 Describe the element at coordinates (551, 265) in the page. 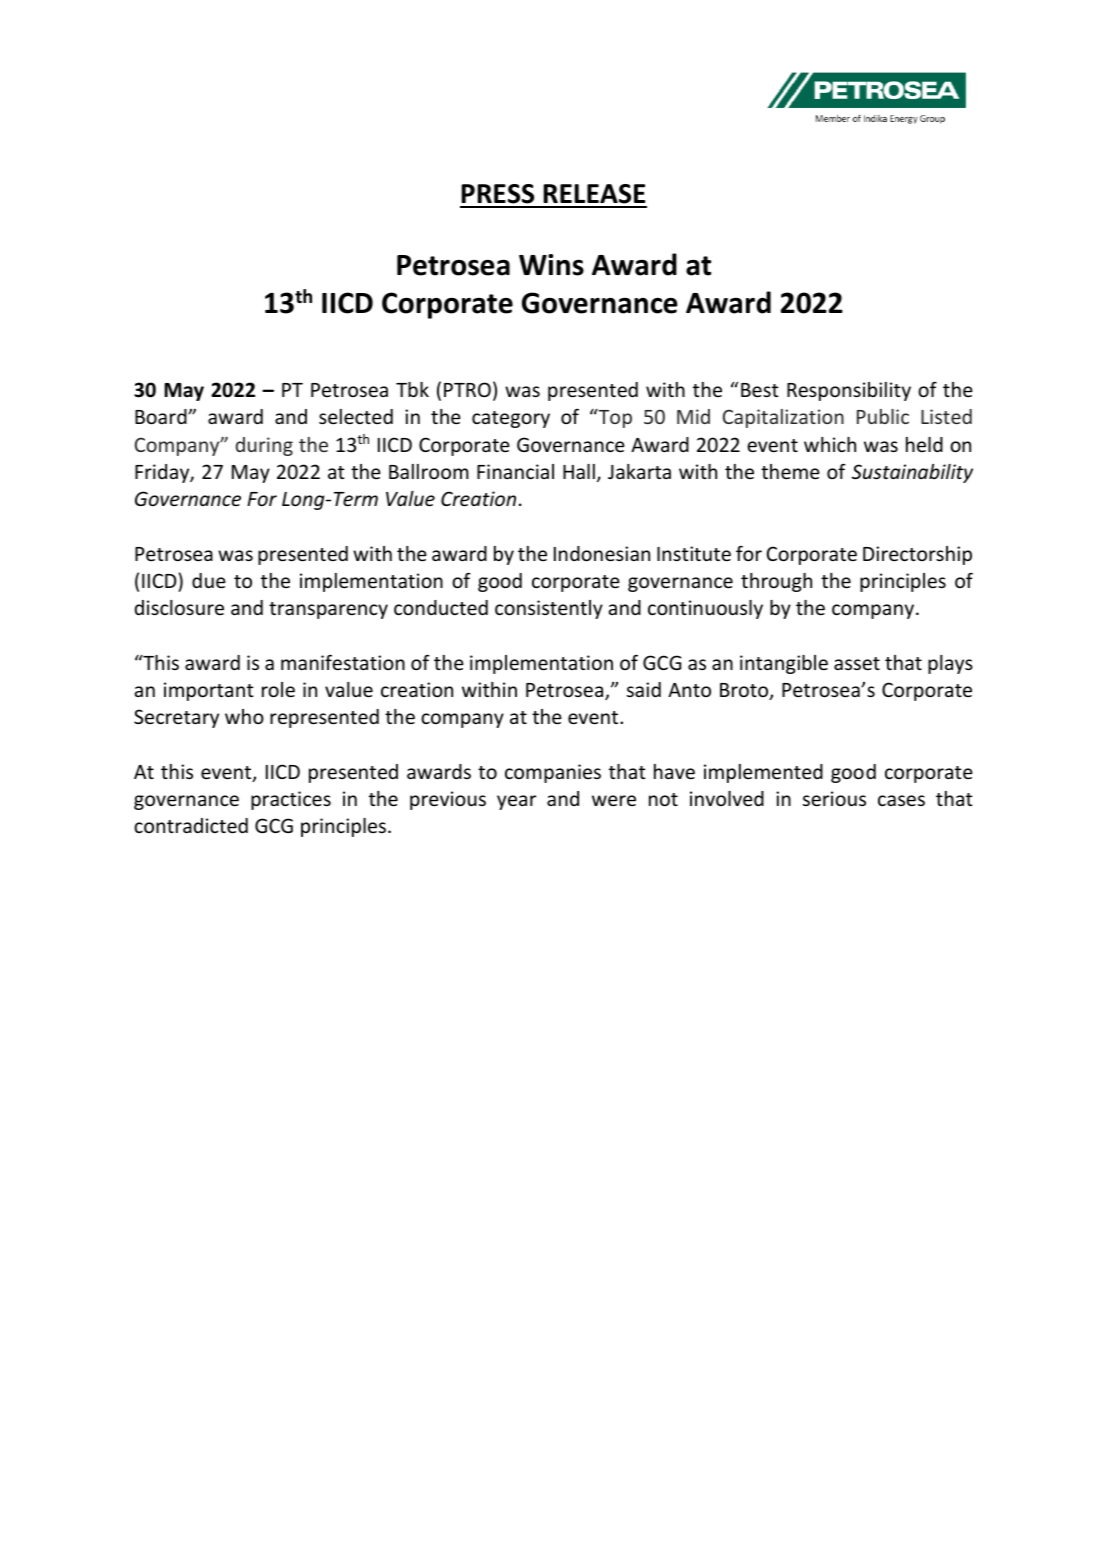

I see `Wins` at that location.
